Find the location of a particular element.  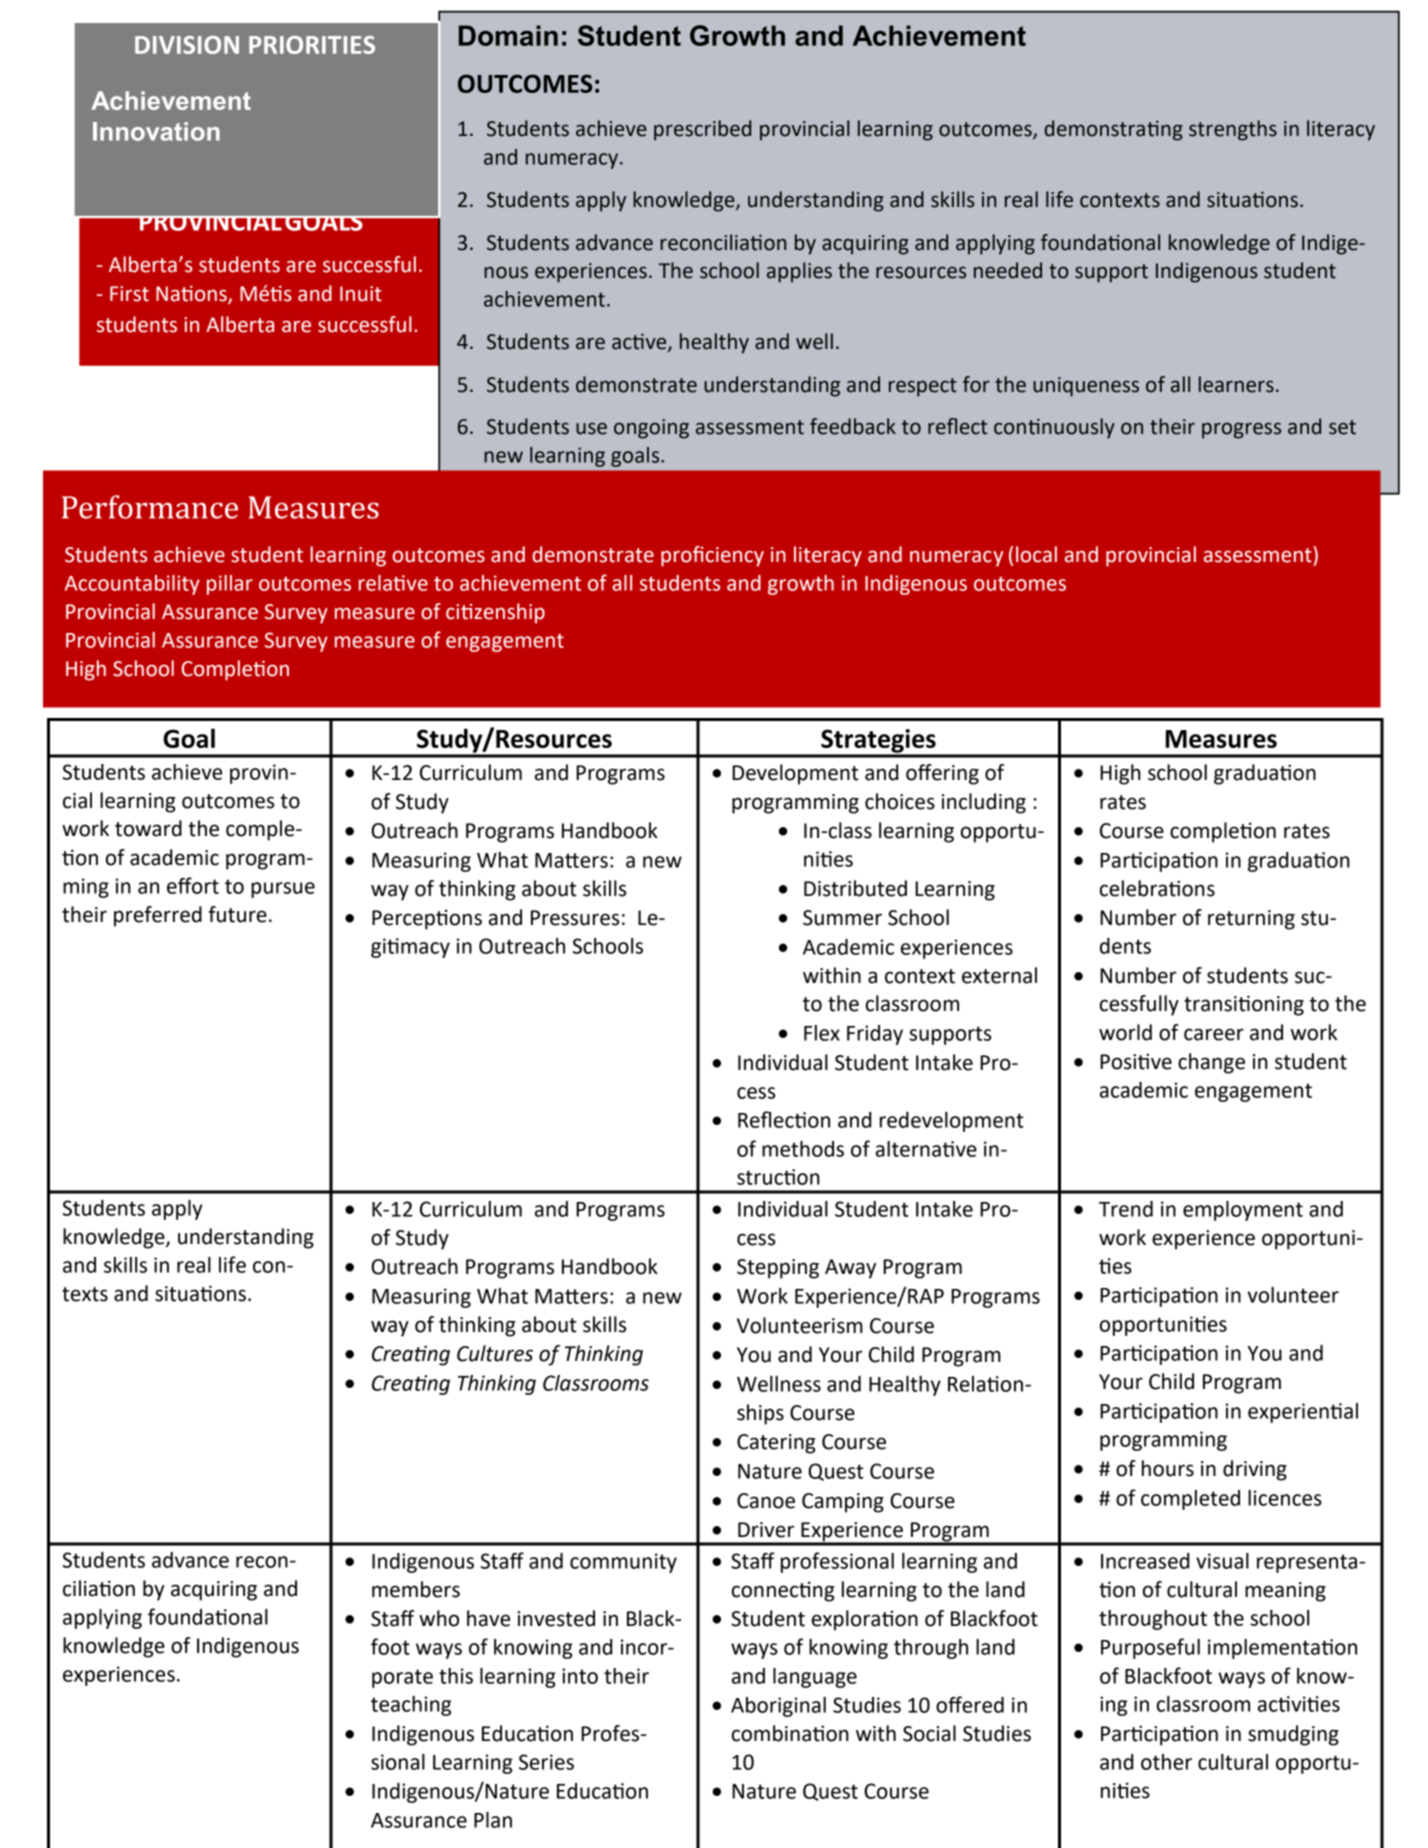

Domain is located at coordinates (508, 35).
